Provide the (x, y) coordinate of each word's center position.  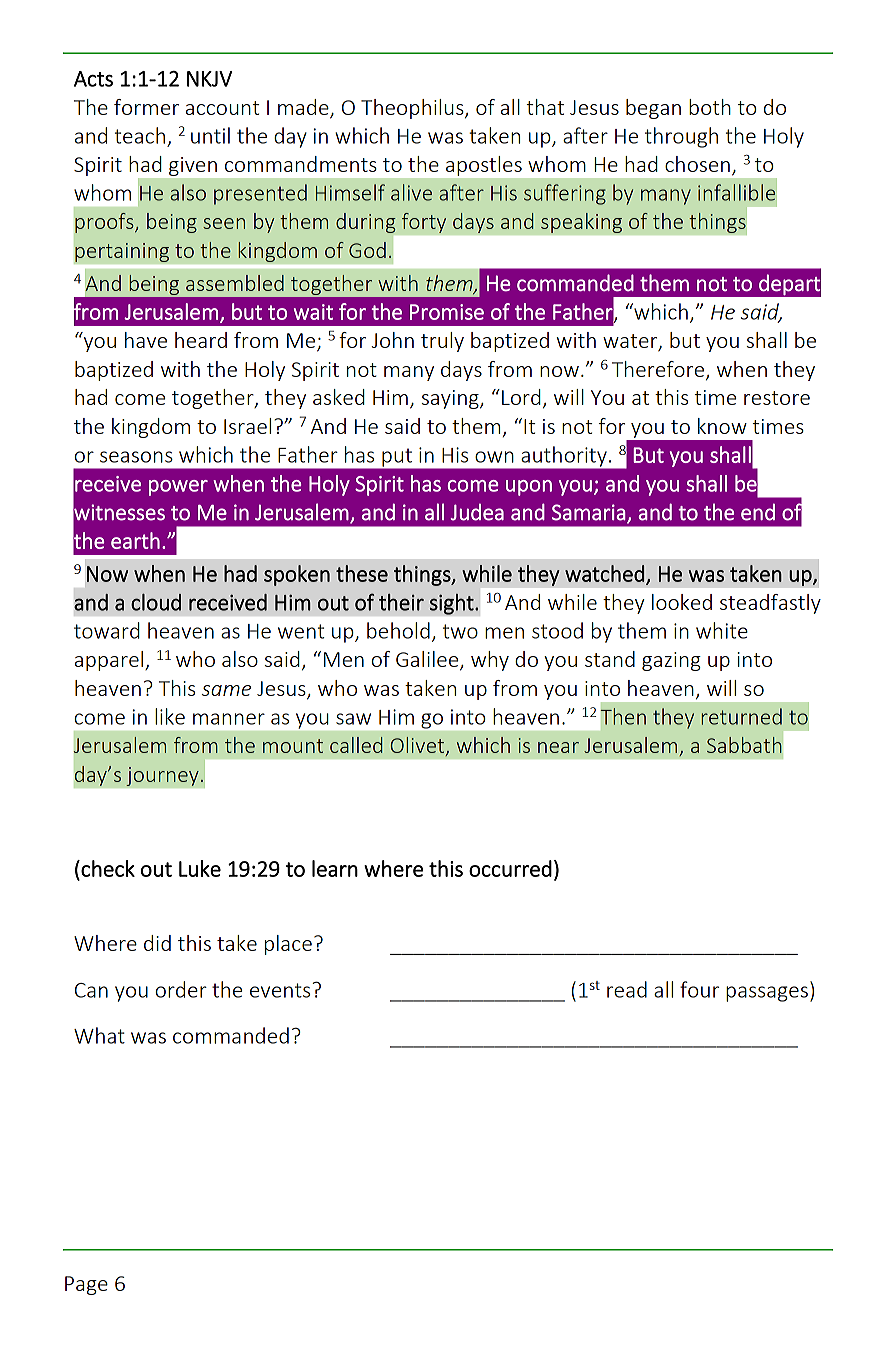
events (280, 990)
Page (86, 1285)
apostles (484, 166)
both (710, 107)
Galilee (428, 660)
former (146, 107)
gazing (671, 661)
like (170, 716)
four (699, 989)
